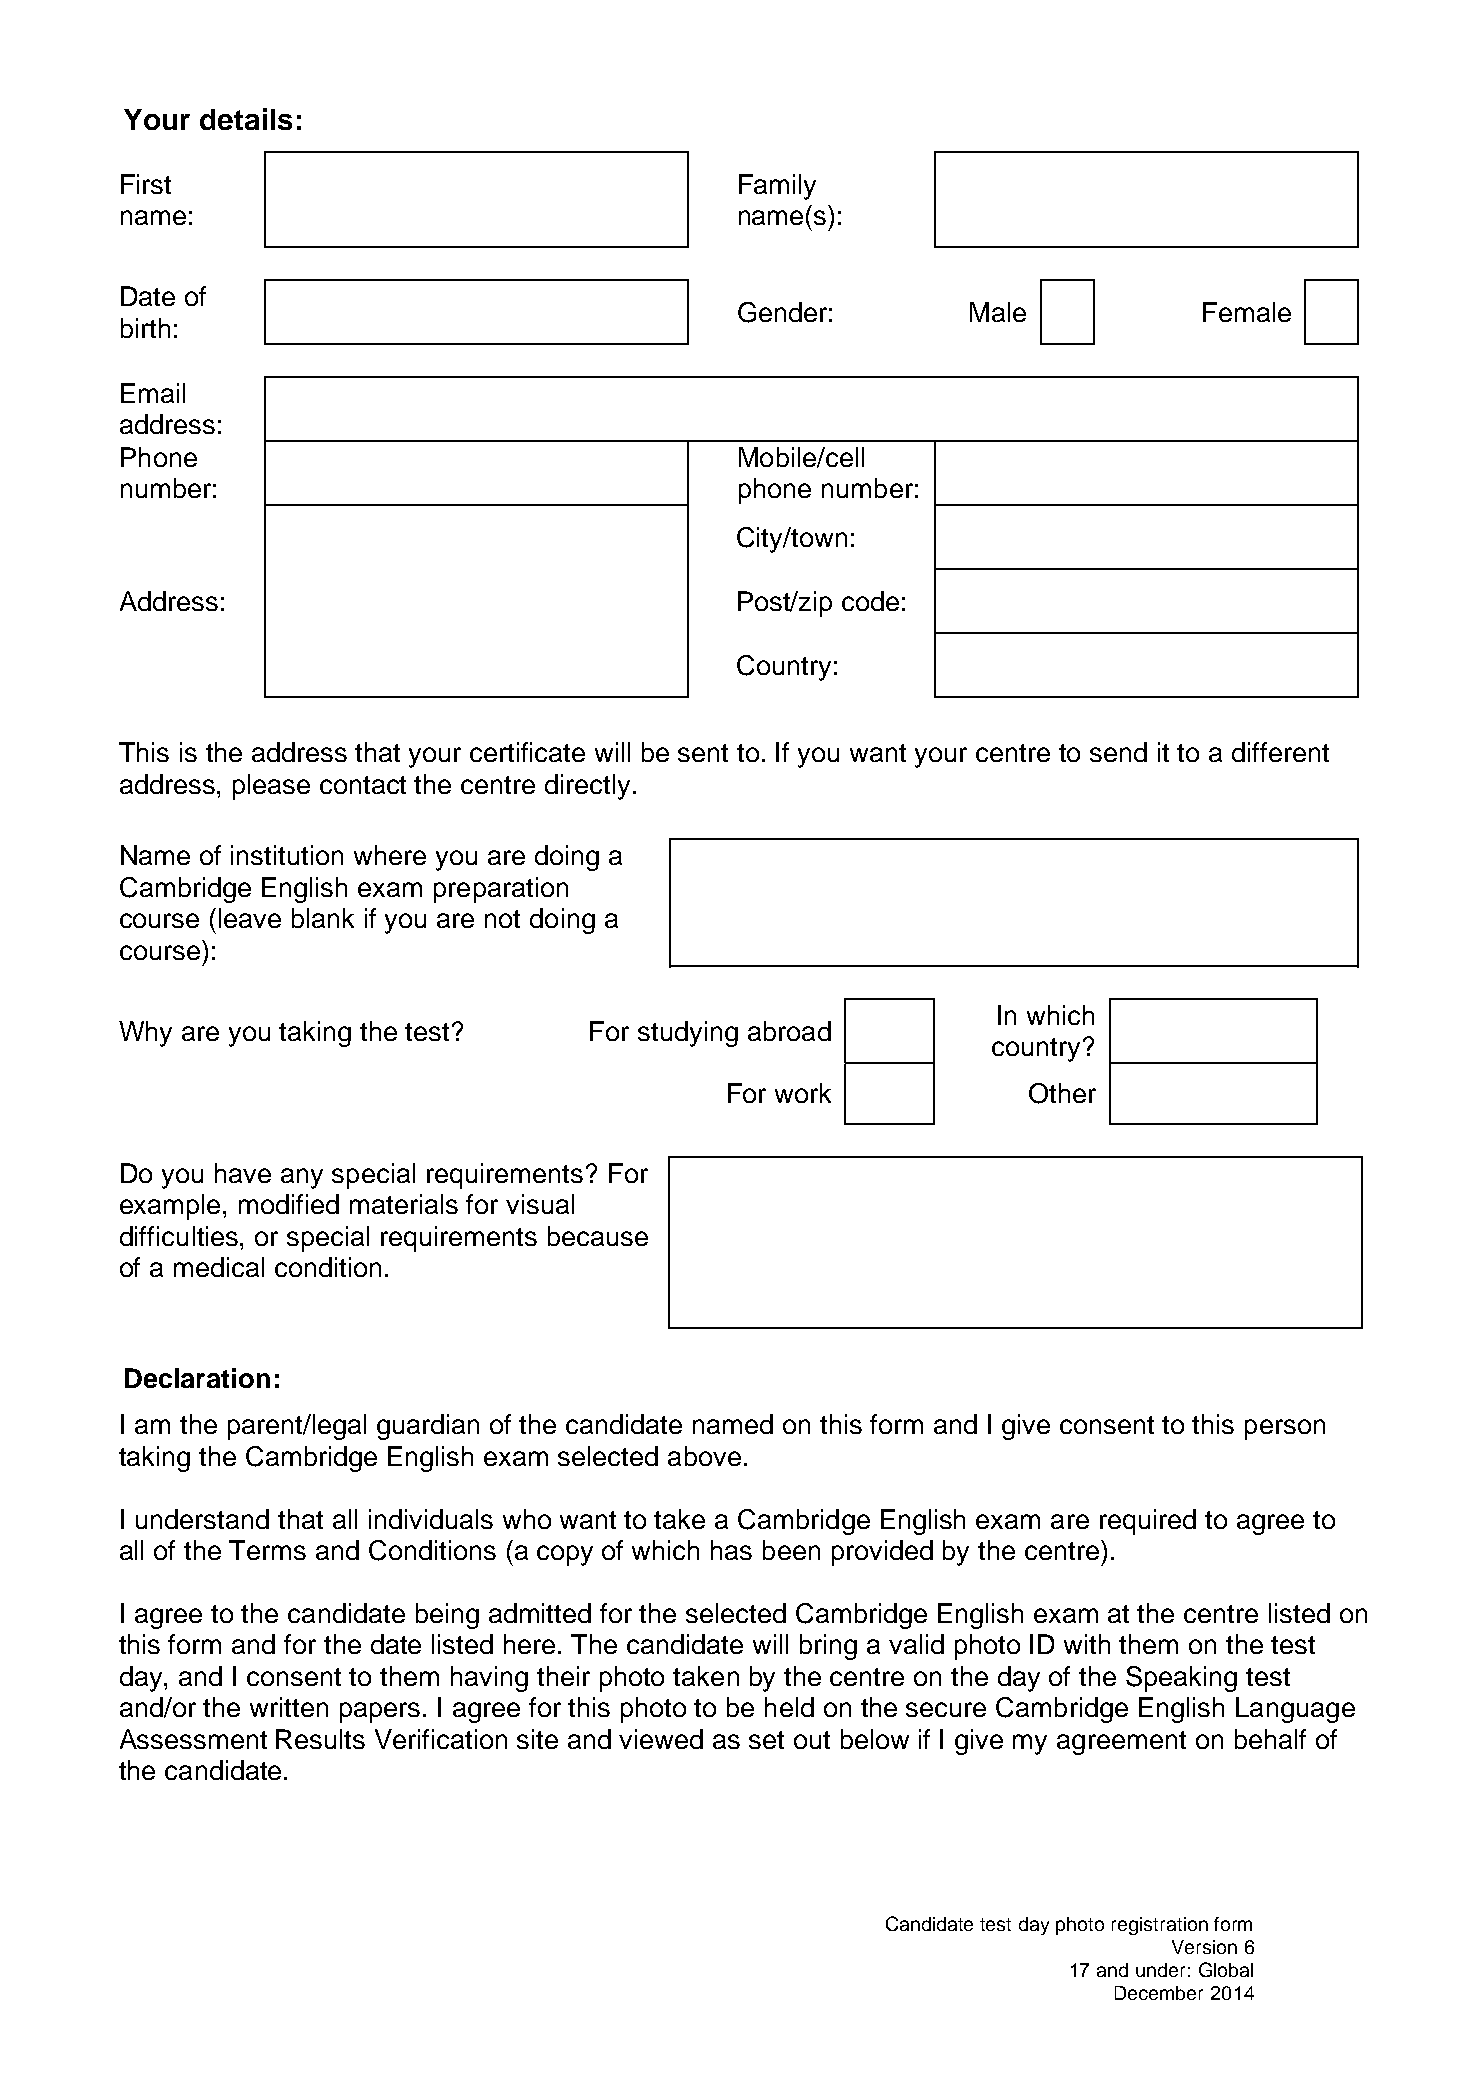 This image has height=2092, width=1479. What do you see at coordinates (766, 1740) in the image?
I see `set` at bounding box center [766, 1740].
